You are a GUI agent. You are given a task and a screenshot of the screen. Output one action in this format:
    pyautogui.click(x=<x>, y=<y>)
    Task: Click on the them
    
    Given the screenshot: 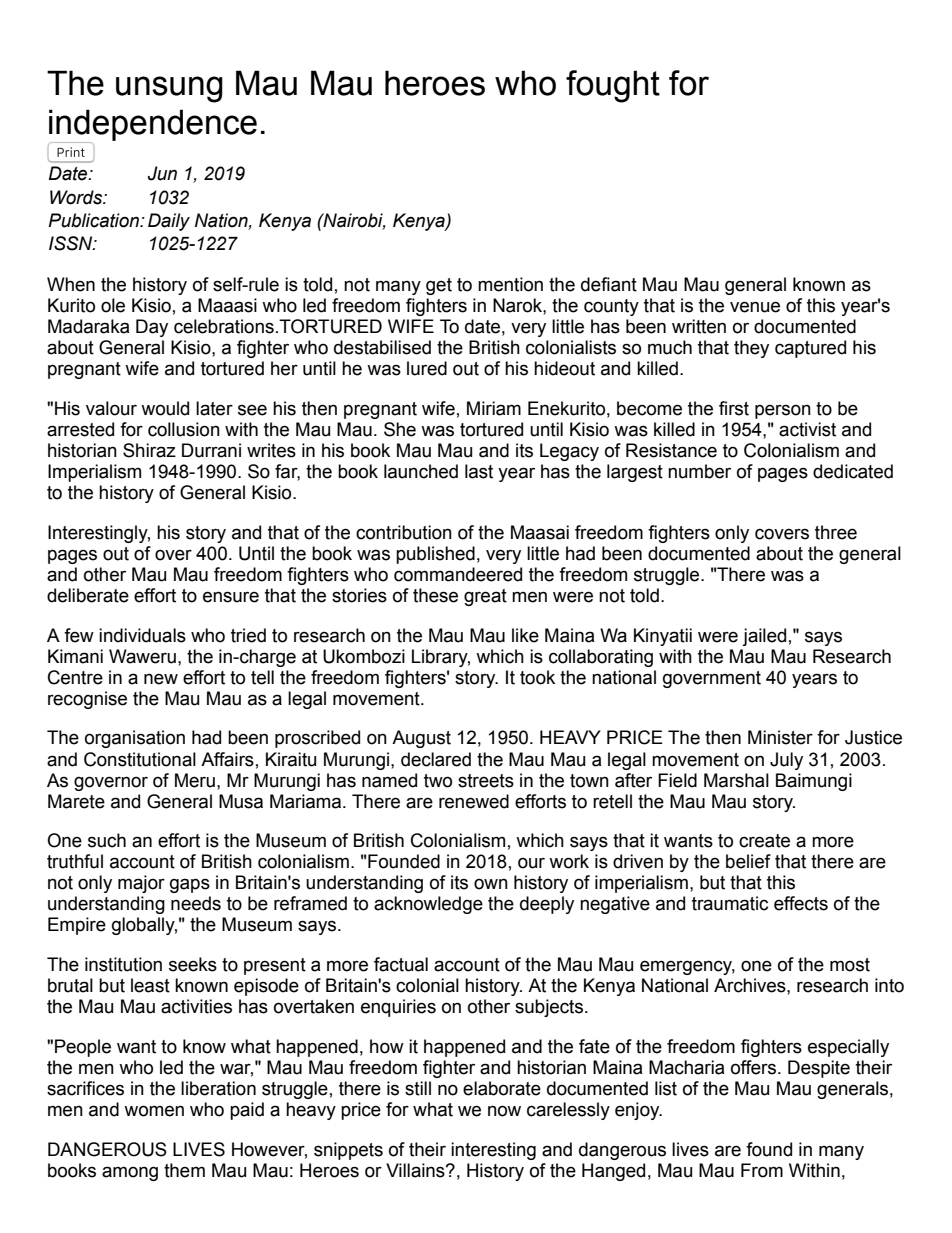 What is the action you would take?
    pyautogui.click(x=184, y=1170)
